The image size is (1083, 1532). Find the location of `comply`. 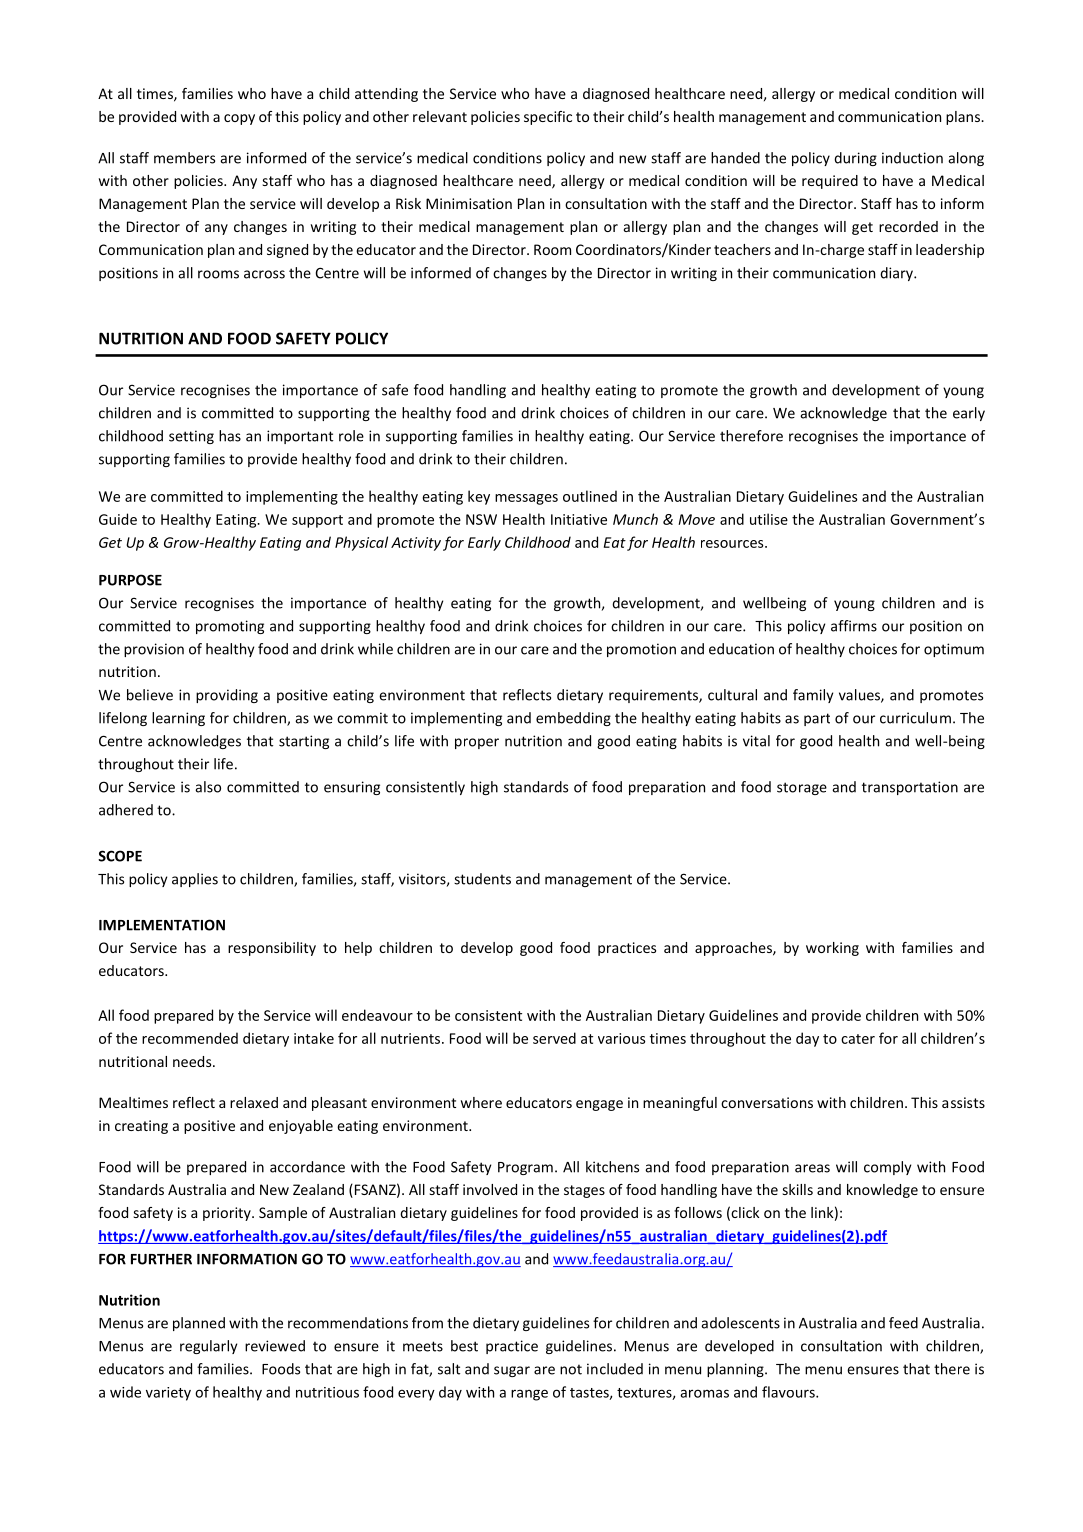

comply is located at coordinates (887, 1168).
